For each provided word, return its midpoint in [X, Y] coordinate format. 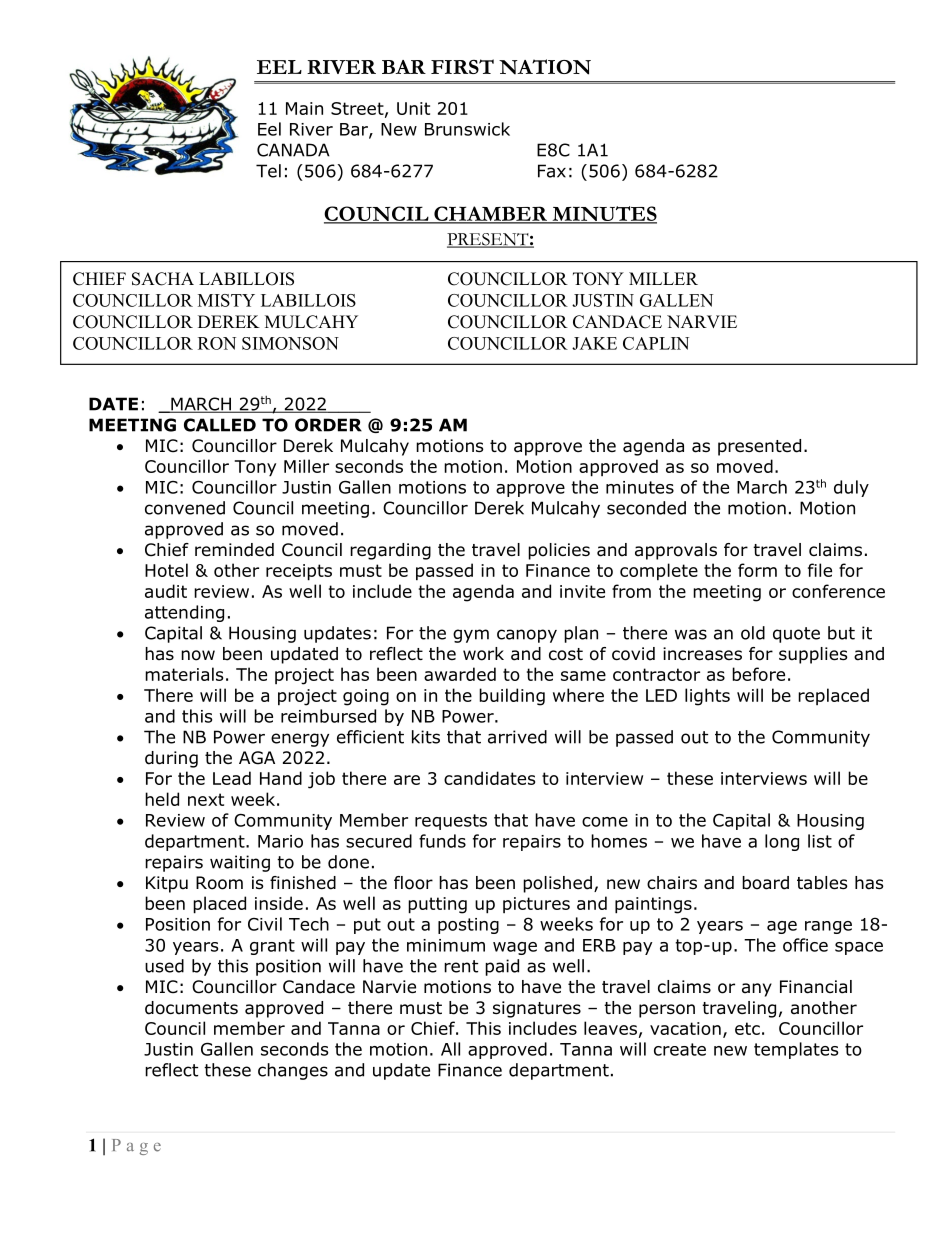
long [782, 842]
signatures [537, 1009]
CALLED [220, 425]
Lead [232, 778]
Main [304, 108]
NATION [545, 67]
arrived [517, 737]
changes [293, 1071]
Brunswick [467, 129]
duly [851, 488]
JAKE [594, 343]
